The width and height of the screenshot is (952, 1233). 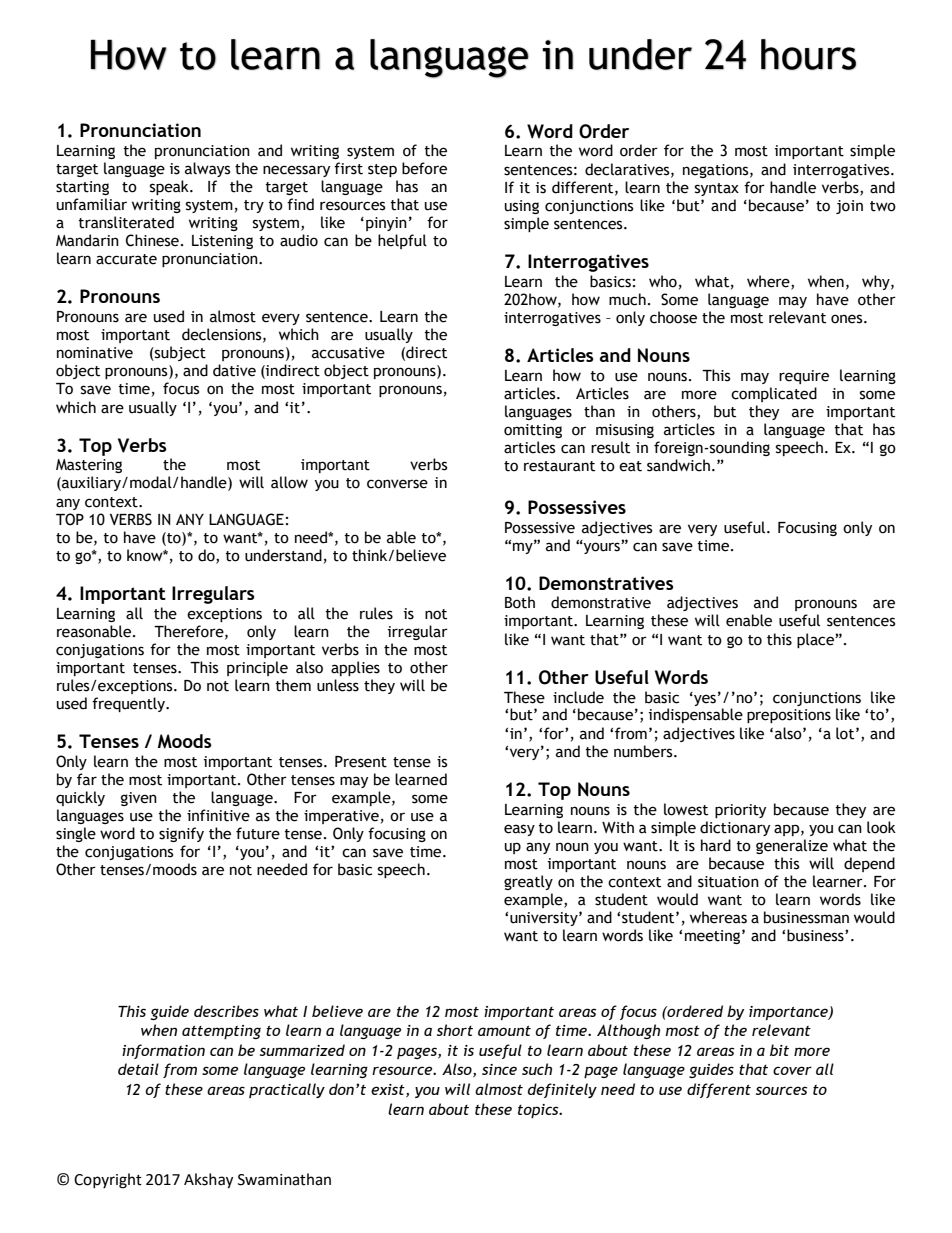 I want to click on hours, so click(x=808, y=54).
